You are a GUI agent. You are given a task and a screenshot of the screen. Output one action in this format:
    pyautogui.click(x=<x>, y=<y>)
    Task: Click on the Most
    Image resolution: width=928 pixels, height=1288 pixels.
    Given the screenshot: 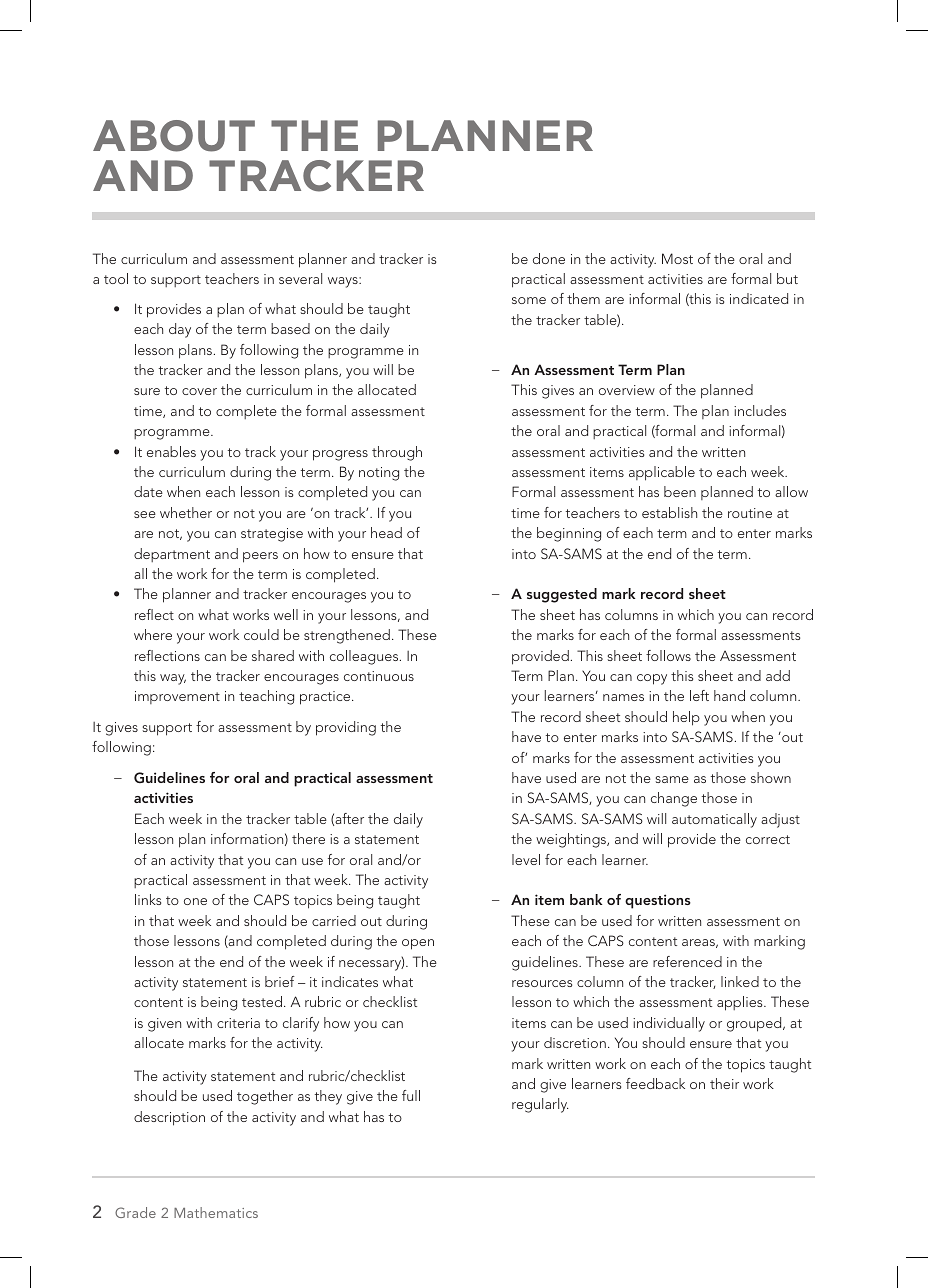 What is the action you would take?
    pyautogui.click(x=677, y=258)
